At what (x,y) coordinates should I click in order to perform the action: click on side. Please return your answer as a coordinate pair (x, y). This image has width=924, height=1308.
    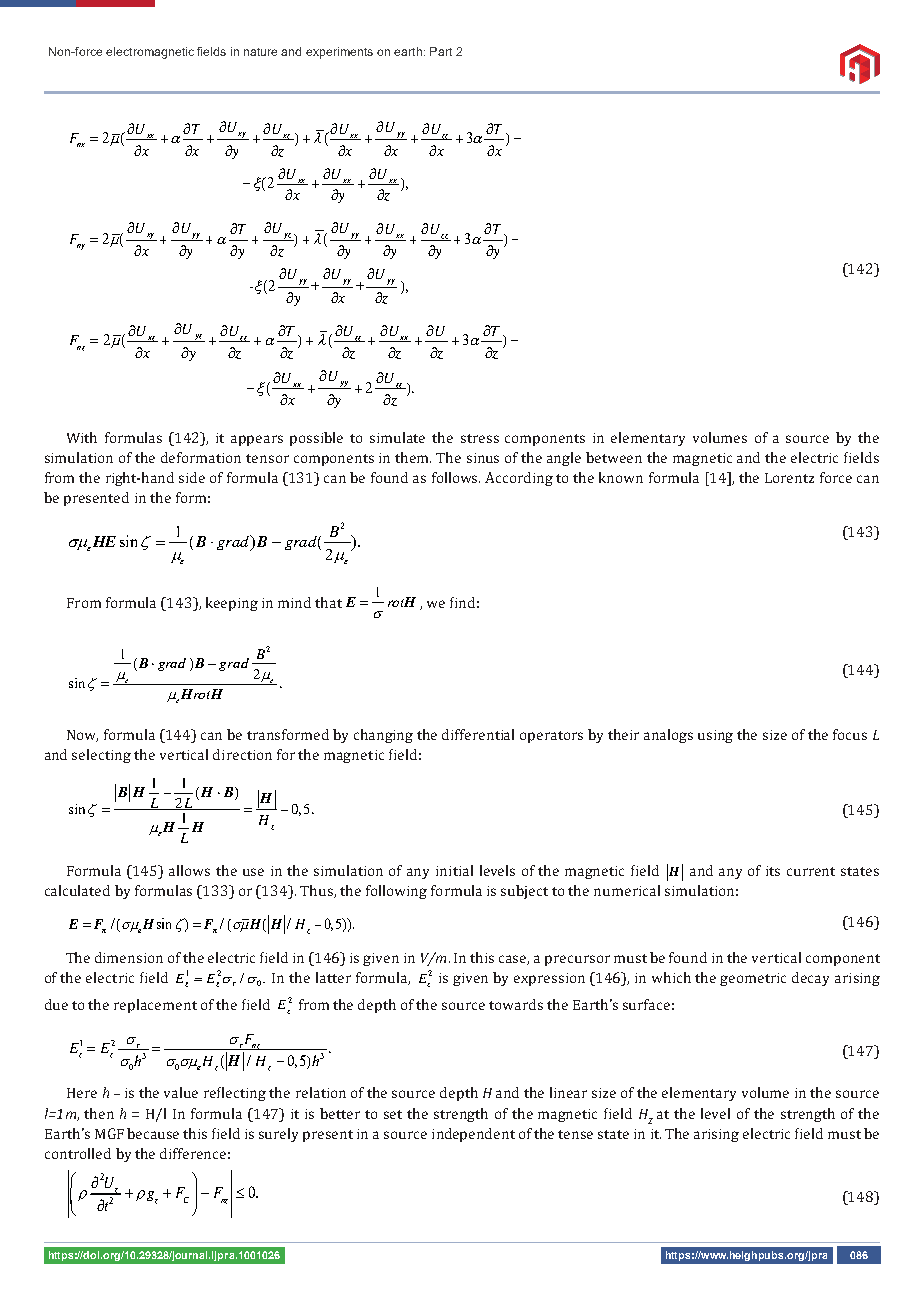
    Looking at the image, I should click on (192, 477).
